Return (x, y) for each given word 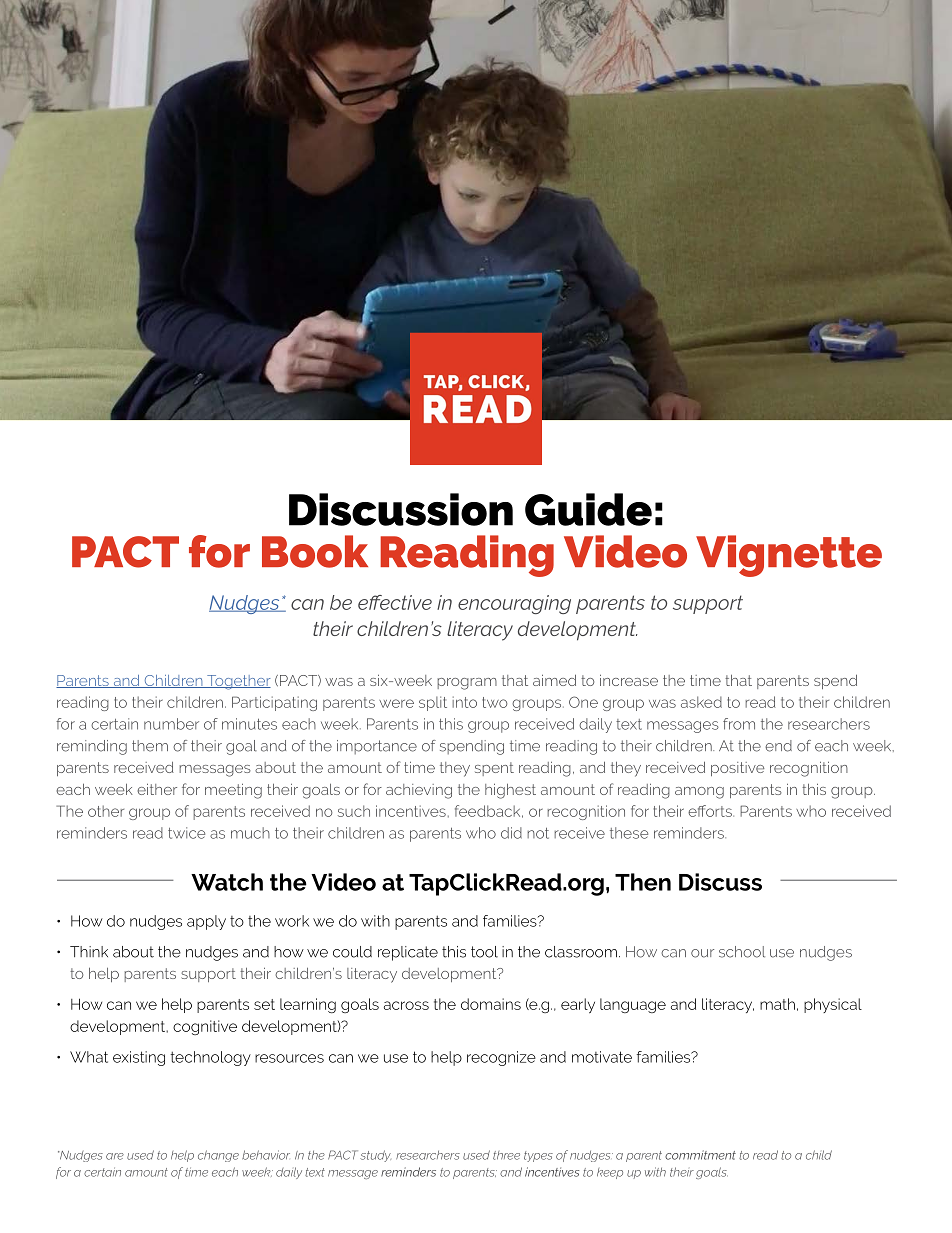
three (506, 1155)
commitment (700, 1155)
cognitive (205, 1027)
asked (701, 702)
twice (186, 833)
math (777, 1004)
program (467, 684)
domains (491, 1004)
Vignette (789, 556)
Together (238, 682)
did (511, 833)
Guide (588, 509)
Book (315, 551)
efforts (711, 811)
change (218, 1156)
